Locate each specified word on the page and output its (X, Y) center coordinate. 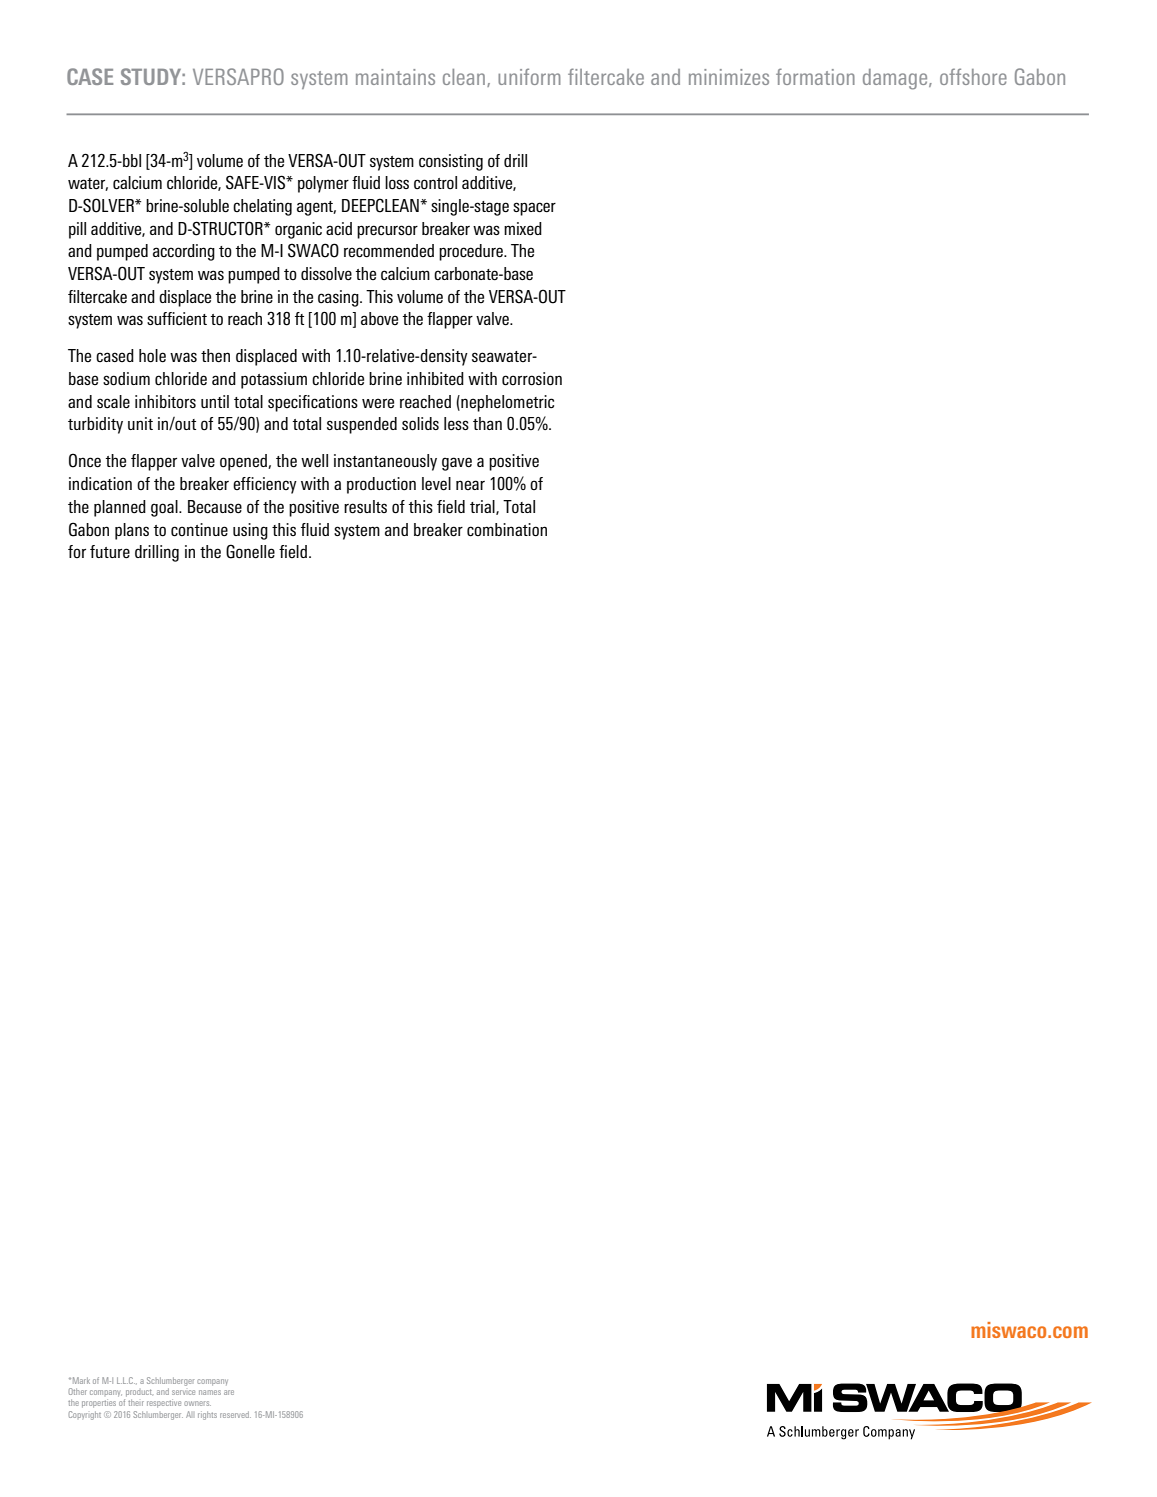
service (183, 1392)
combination (507, 530)
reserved (235, 1414)
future (110, 552)
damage (896, 79)
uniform (529, 76)
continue (199, 530)
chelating (262, 207)
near (470, 485)
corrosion (532, 379)
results (365, 507)
